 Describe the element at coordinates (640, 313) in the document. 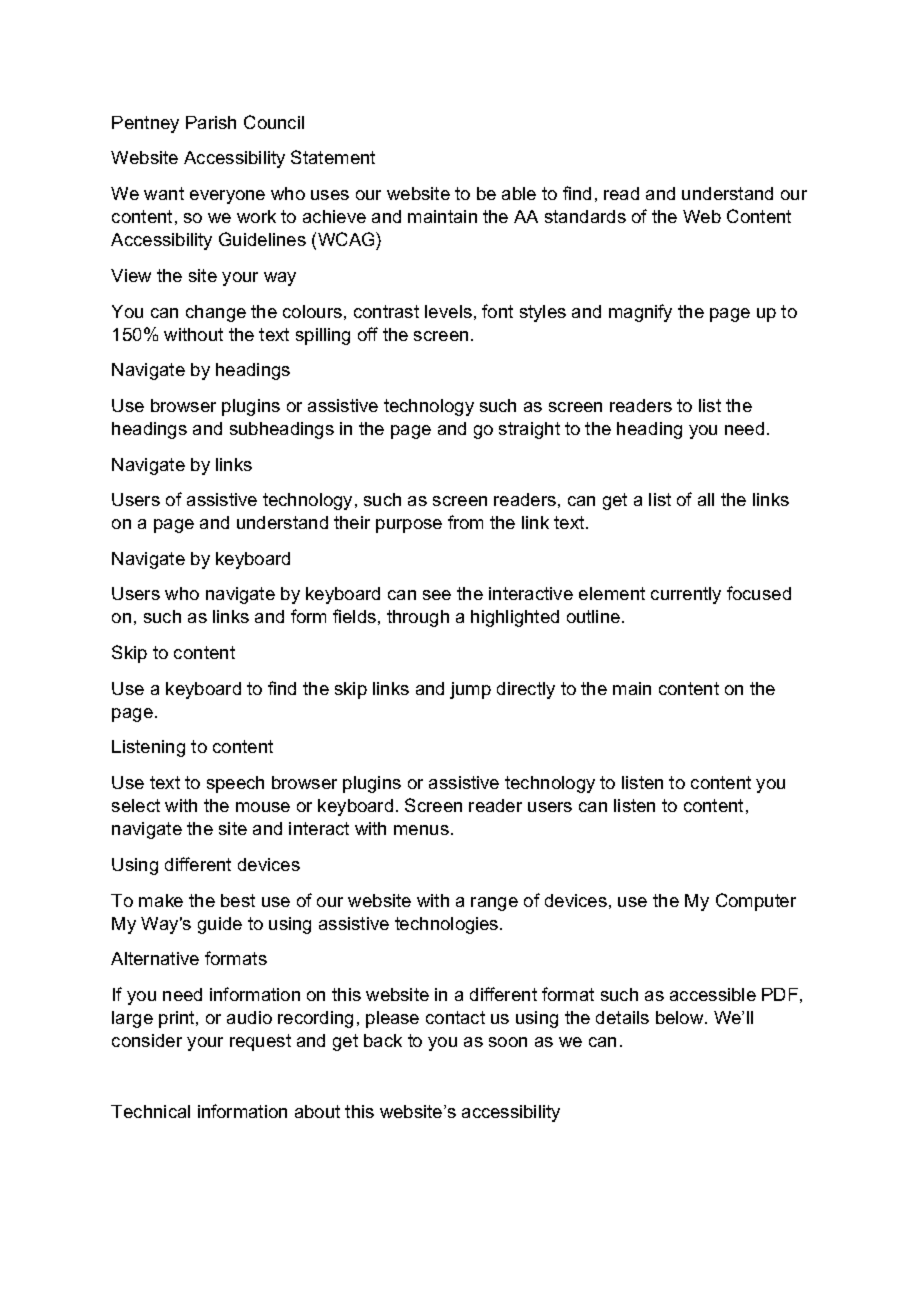

I see `magnify` at that location.
